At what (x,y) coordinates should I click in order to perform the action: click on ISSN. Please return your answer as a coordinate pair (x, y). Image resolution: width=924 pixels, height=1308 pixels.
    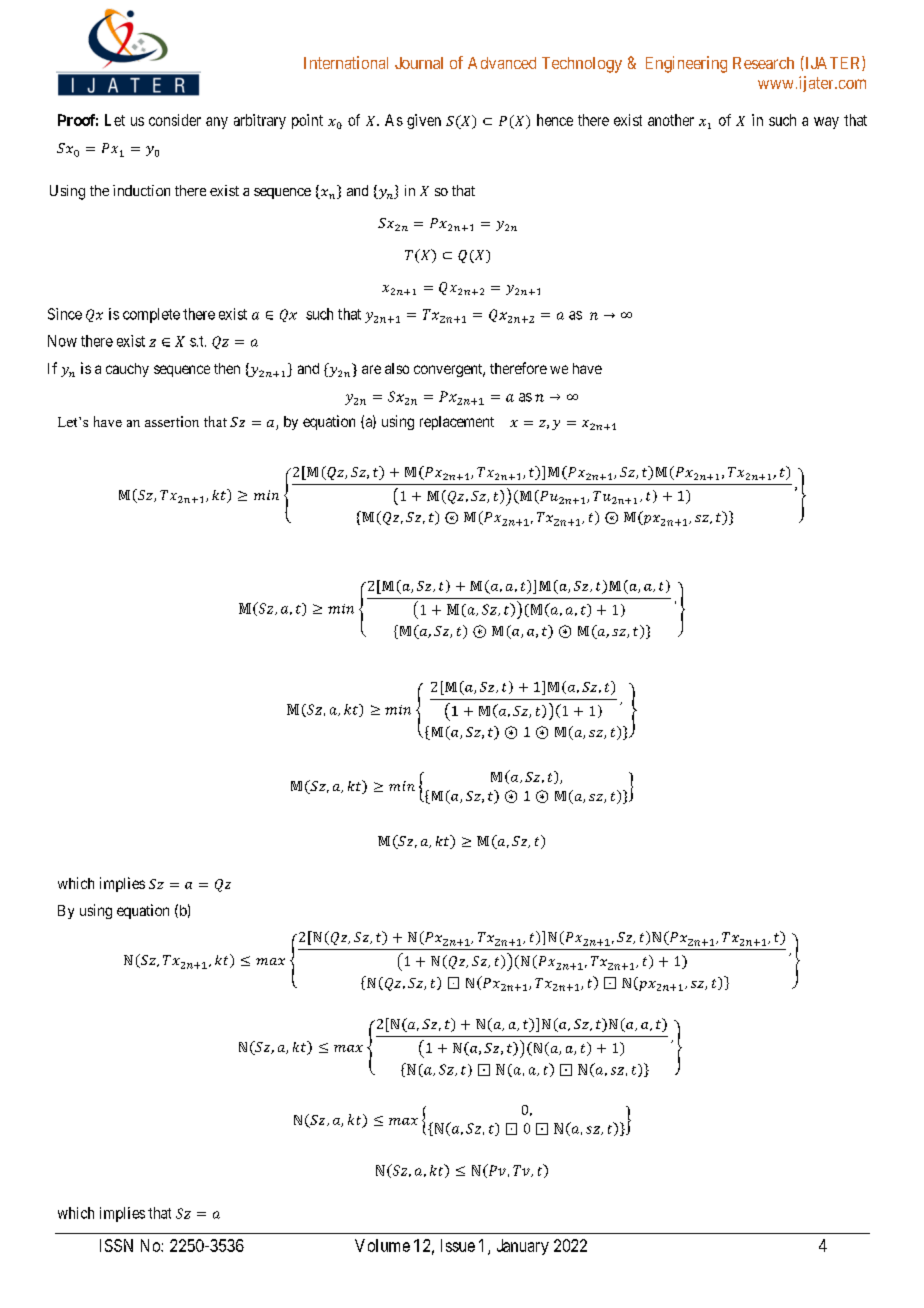
    Looking at the image, I should click on (116, 1245).
